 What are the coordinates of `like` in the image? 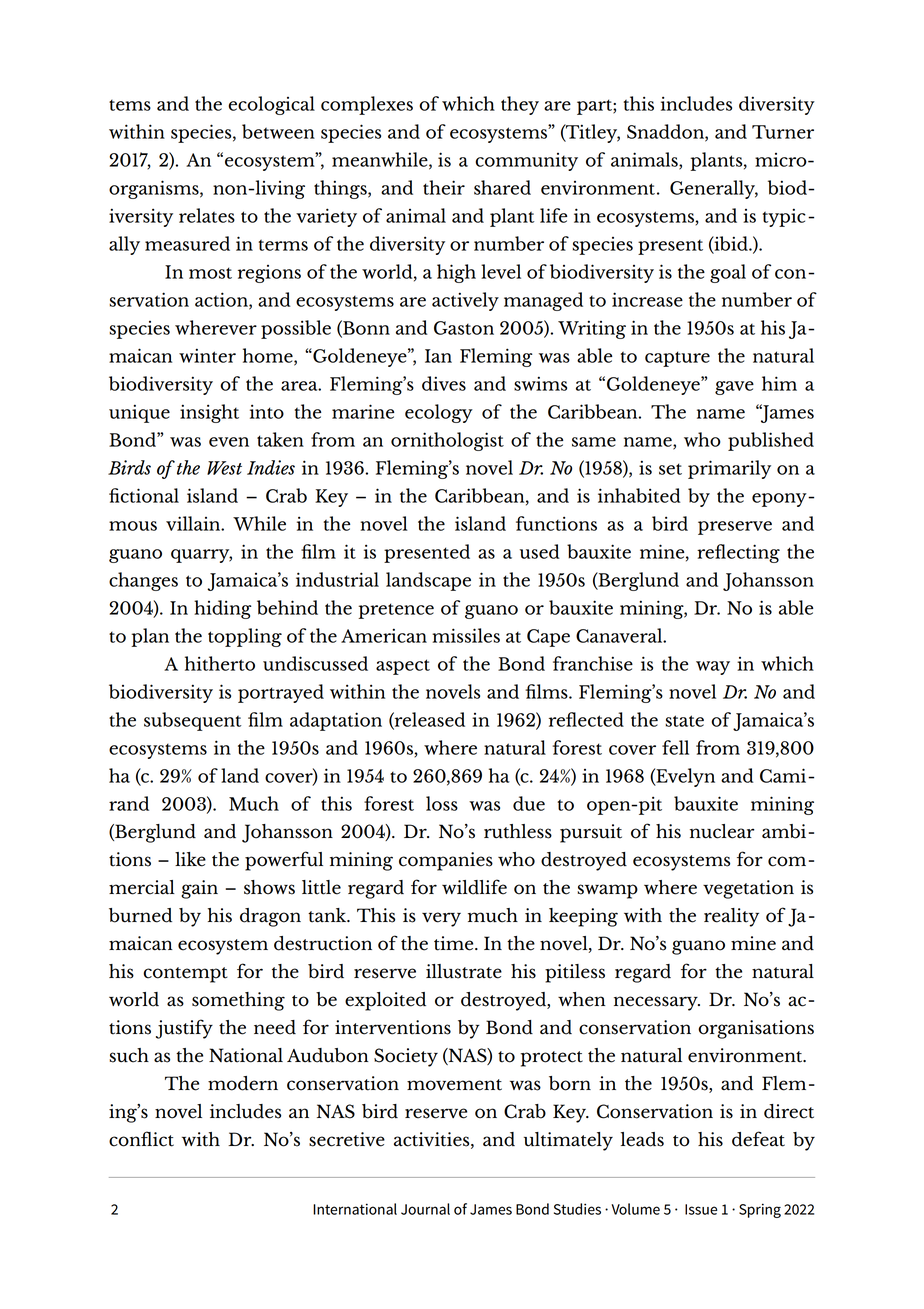 It's located at (190, 859).
